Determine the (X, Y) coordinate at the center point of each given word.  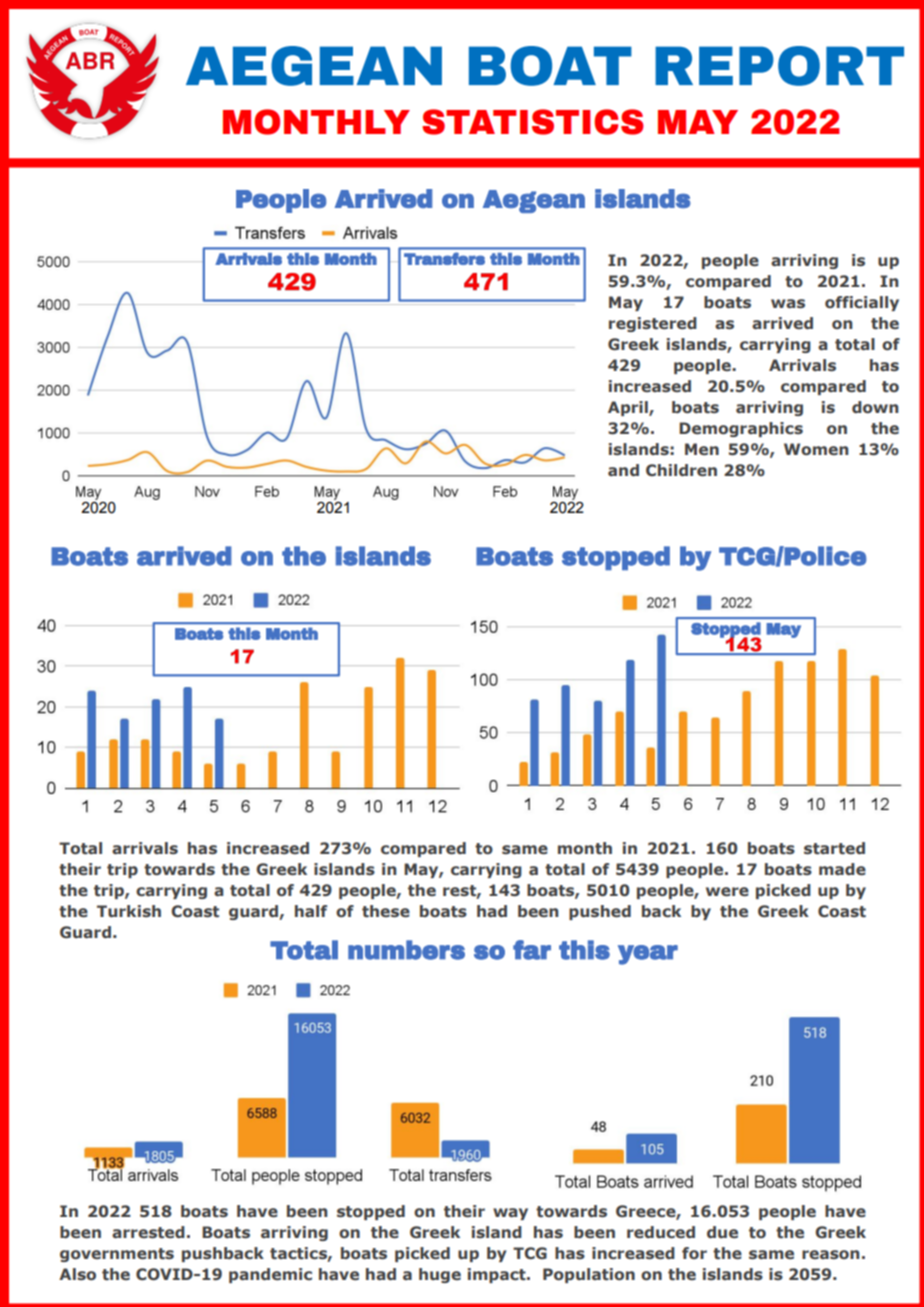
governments (117, 1255)
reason (831, 1255)
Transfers (444, 259)
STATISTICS (532, 122)
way (510, 1214)
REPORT (779, 66)
